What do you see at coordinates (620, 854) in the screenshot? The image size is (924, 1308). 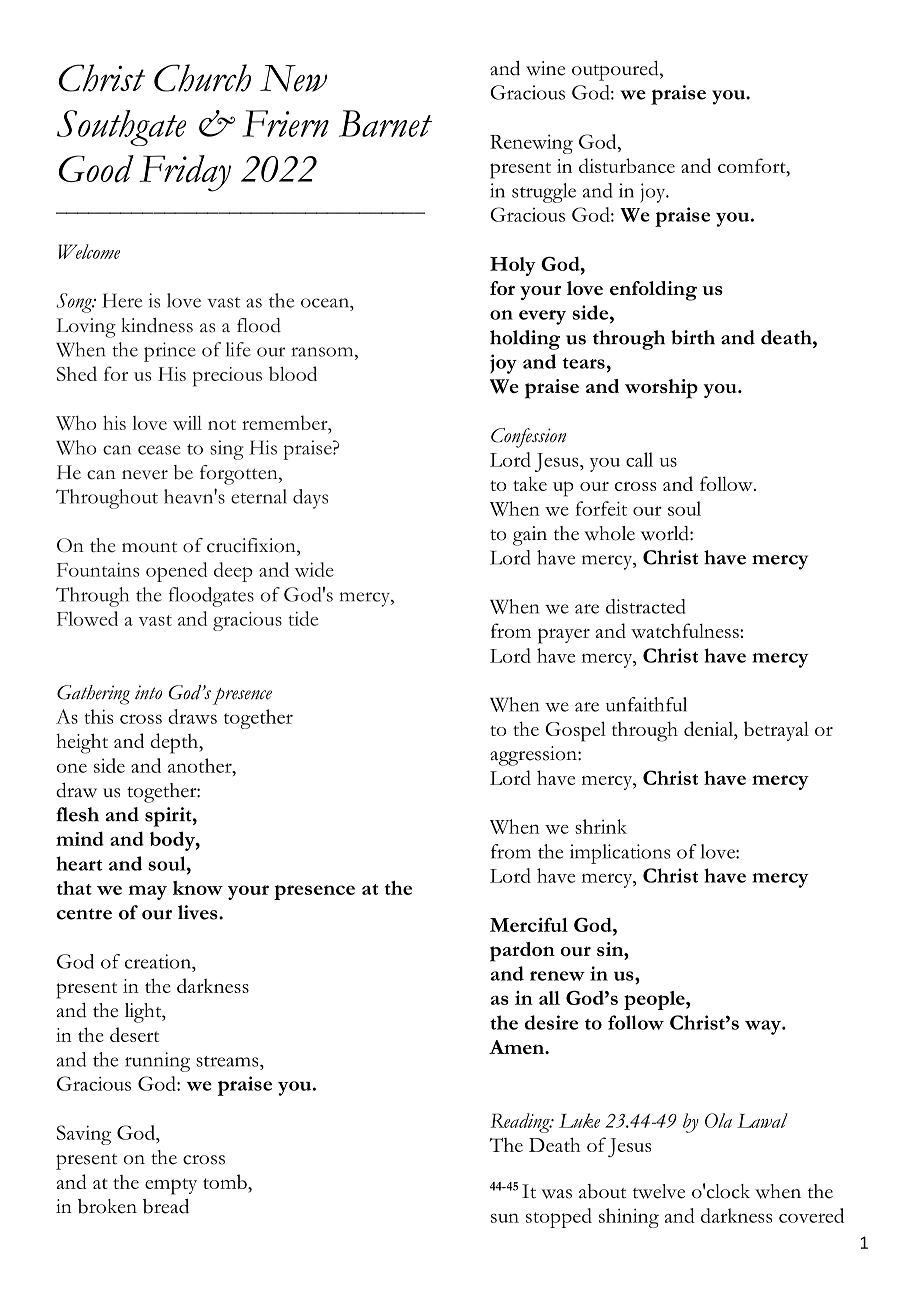 I see `implications` at bounding box center [620, 854].
